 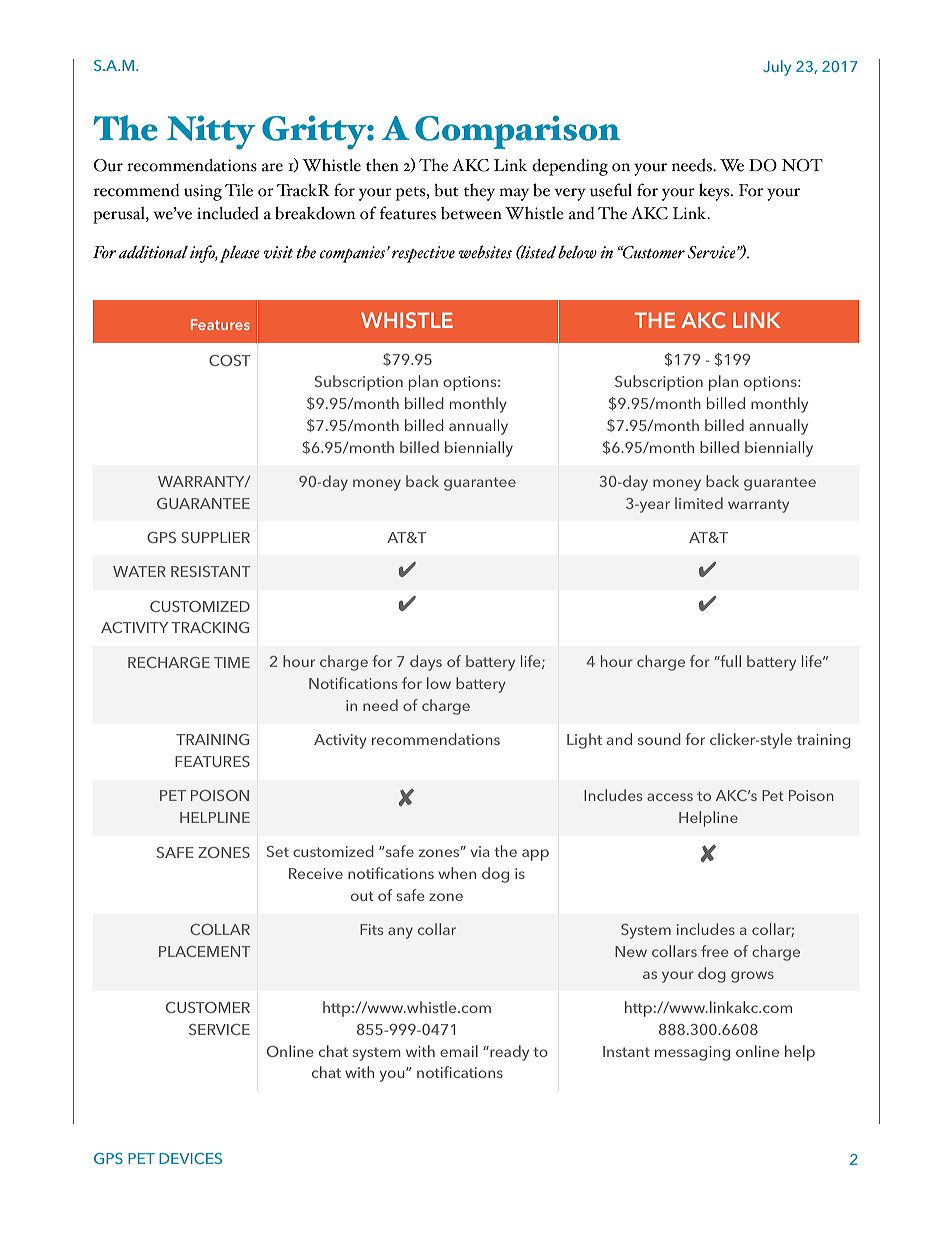 What do you see at coordinates (457, 873) in the screenshot?
I see `when` at bounding box center [457, 873].
